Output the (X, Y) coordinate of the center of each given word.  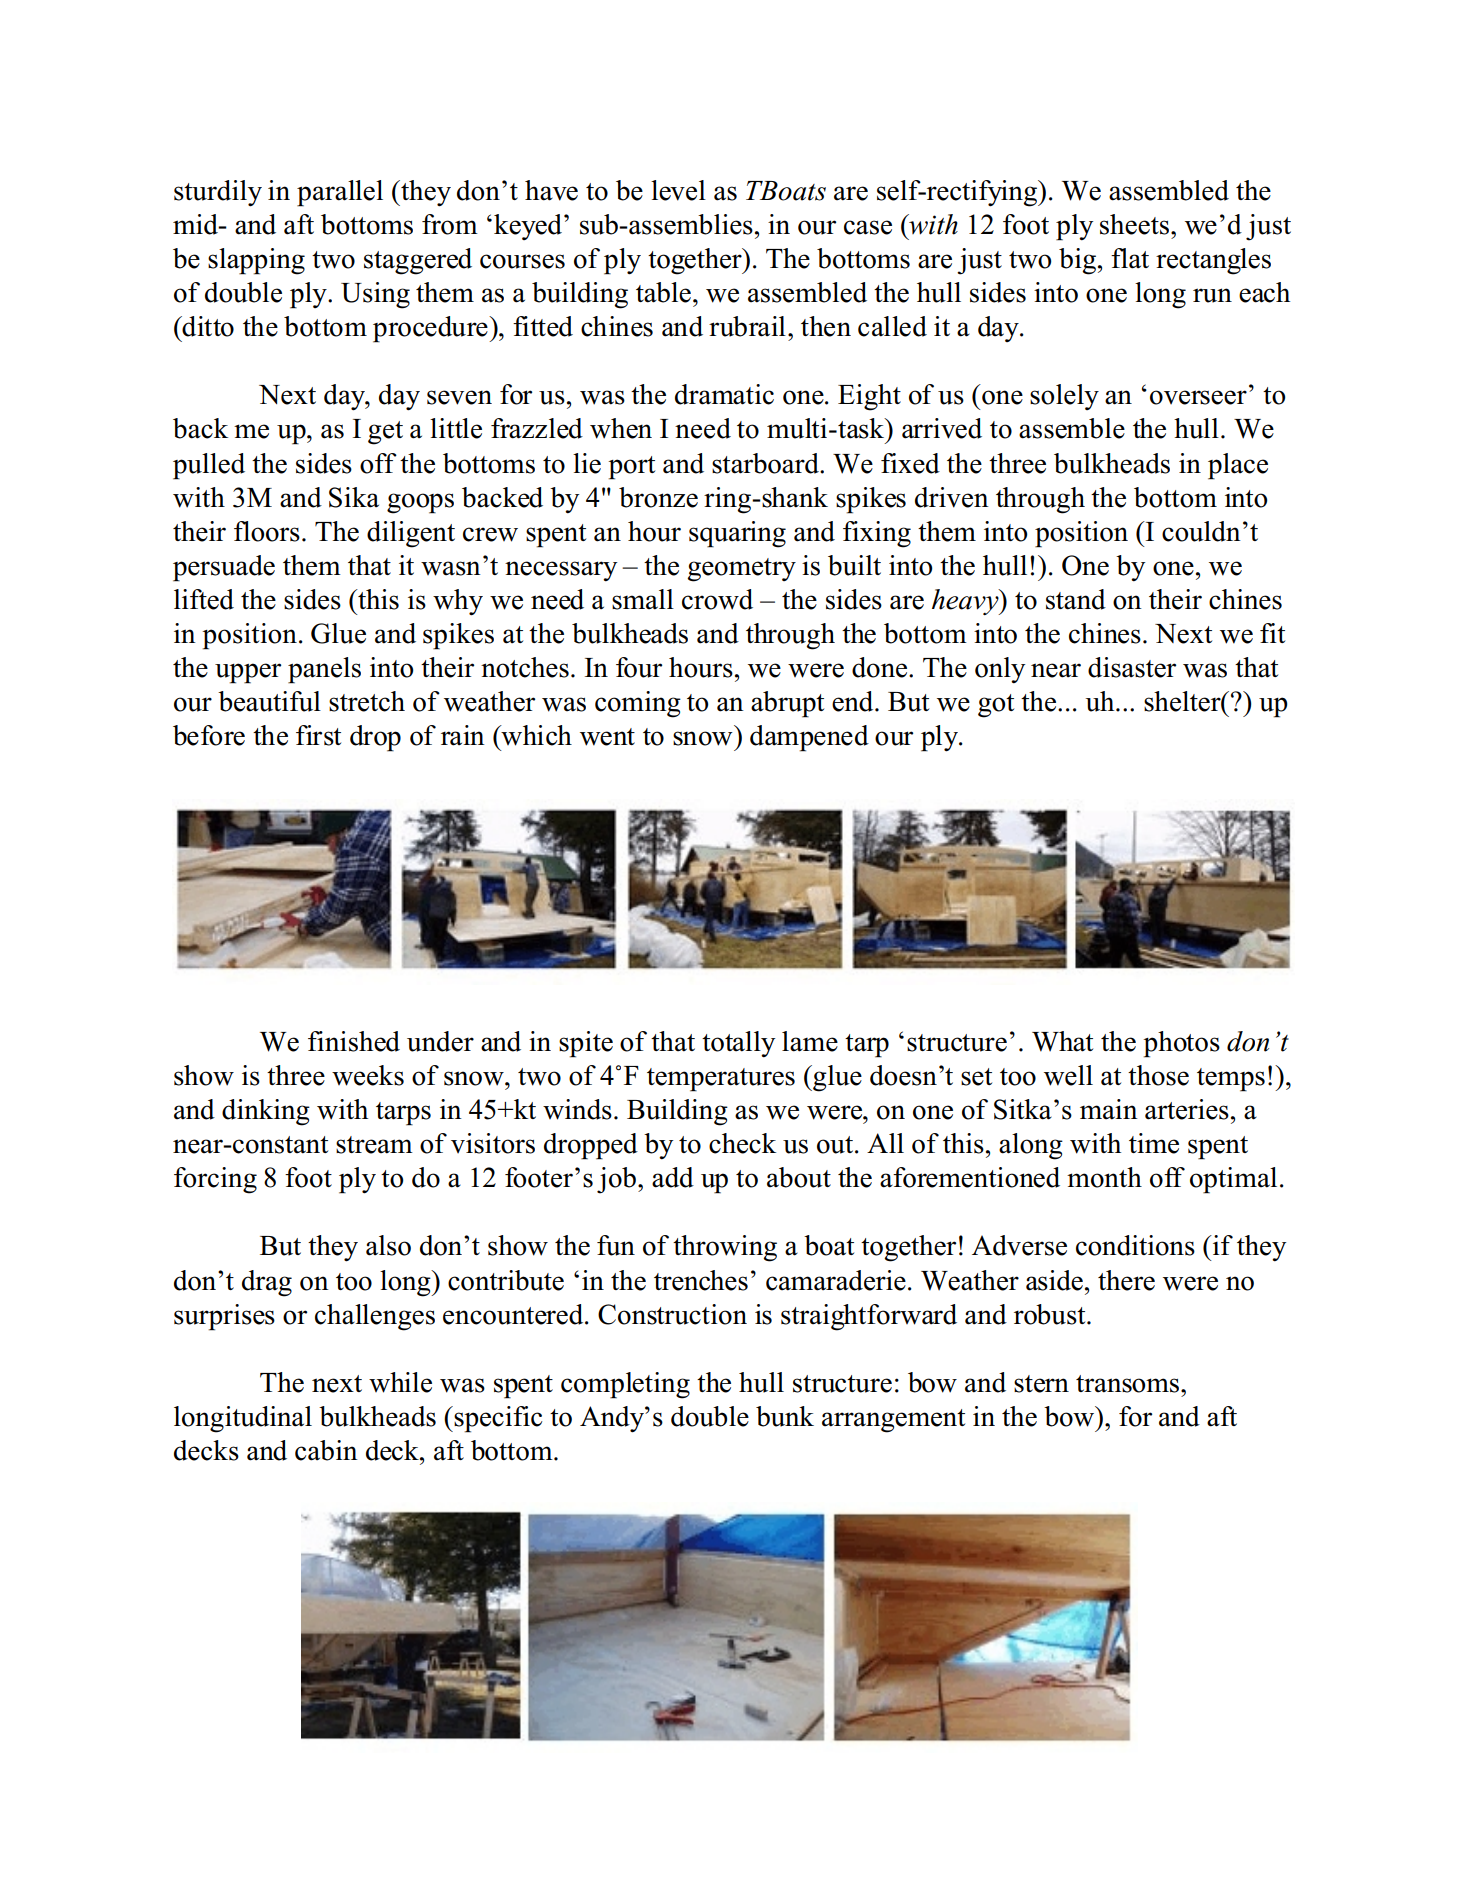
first (318, 735)
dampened (809, 738)
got (996, 706)
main (1109, 1109)
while (400, 1382)
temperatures (721, 1080)
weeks (368, 1075)
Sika (354, 497)
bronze (658, 497)
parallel (340, 193)
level (678, 190)
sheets (1136, 224)
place (1238, 466)
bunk (785, 1416)
